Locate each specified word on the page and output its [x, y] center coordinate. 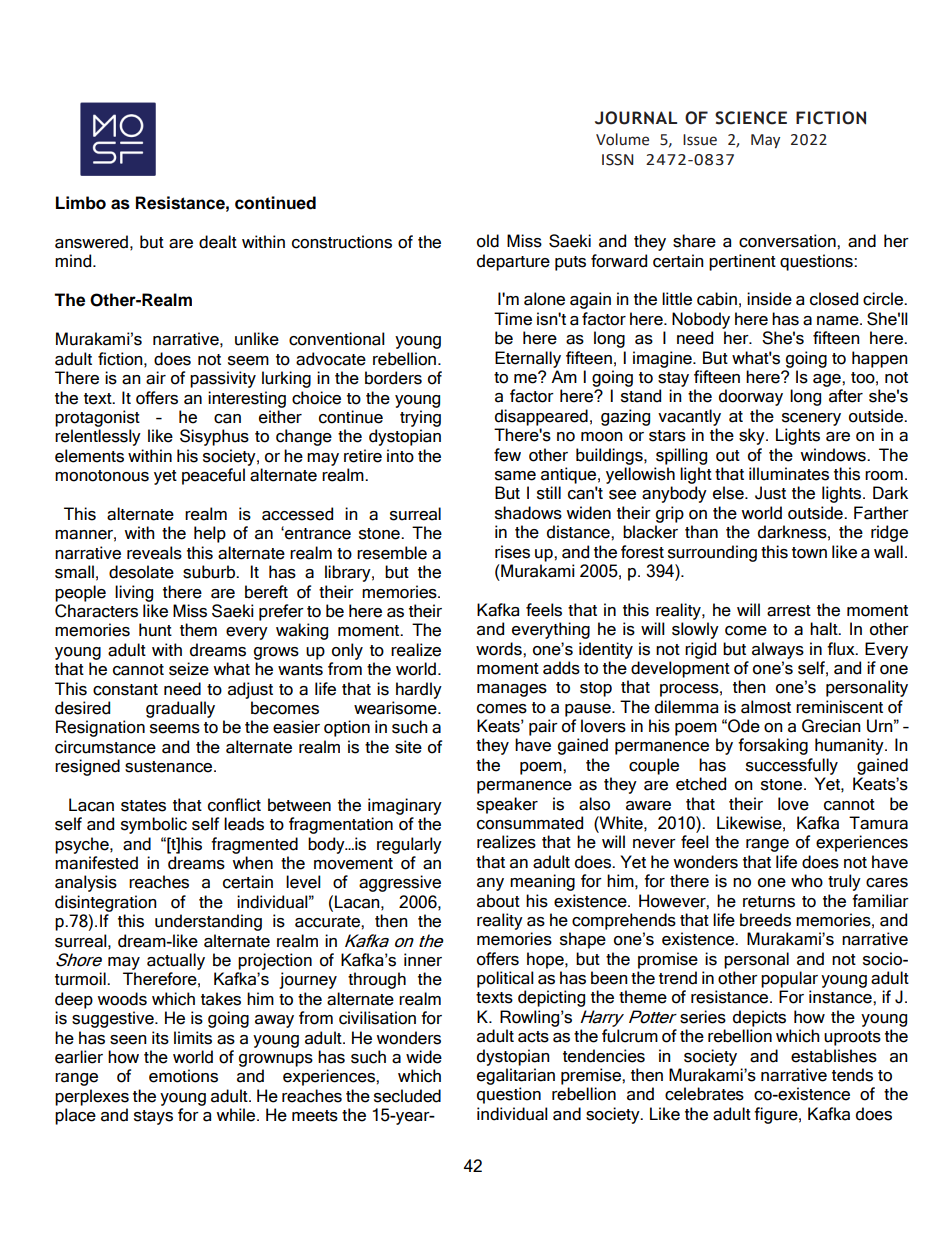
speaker [507, 805]
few [507, 455]
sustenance [170, 767]
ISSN [618, 160]
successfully [792, 766]
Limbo [81, 203]
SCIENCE [751, 118]
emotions [183, 1076]
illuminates [789, 474]
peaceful [213, 476]
